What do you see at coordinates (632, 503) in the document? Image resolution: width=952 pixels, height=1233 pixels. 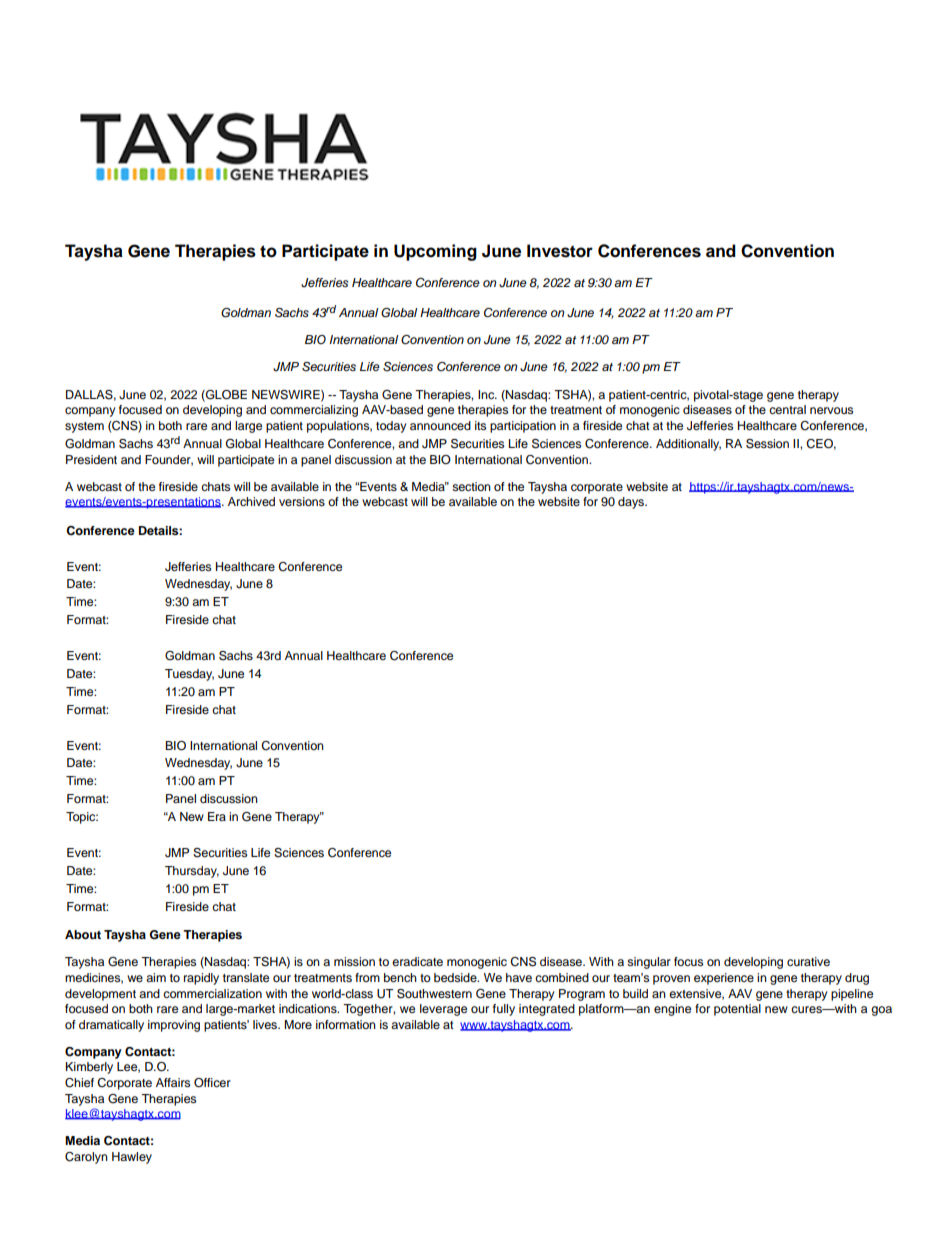 I see `days` at bounding box center [632, 503].
